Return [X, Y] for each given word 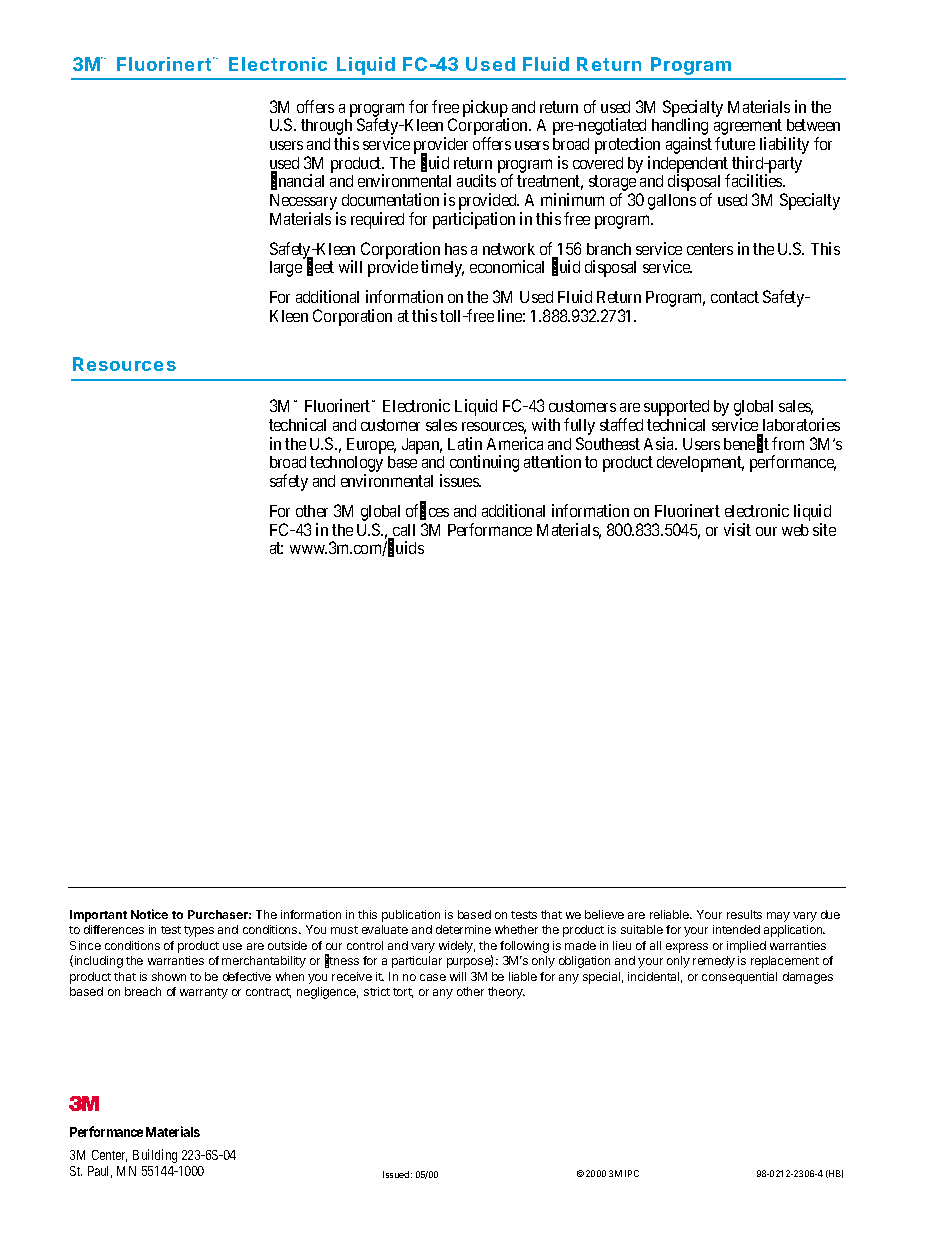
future [735, 143]
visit [737, 529]
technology [346, 465]
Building [155, 1156]
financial [297, 182]
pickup [486, 109]
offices [427, 511]
